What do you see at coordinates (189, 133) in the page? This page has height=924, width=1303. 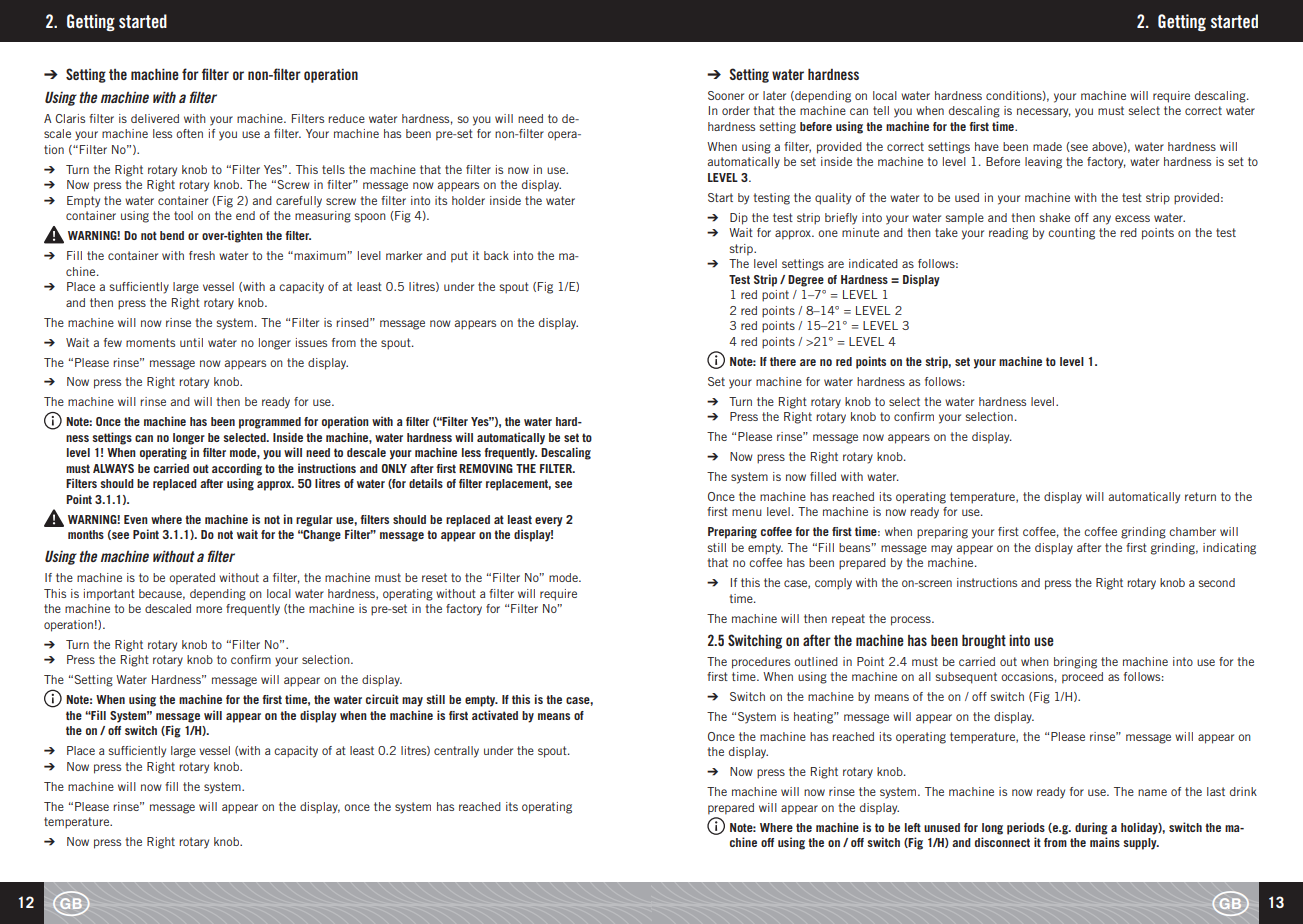 I see `often` at bounding box center [189, 133].
